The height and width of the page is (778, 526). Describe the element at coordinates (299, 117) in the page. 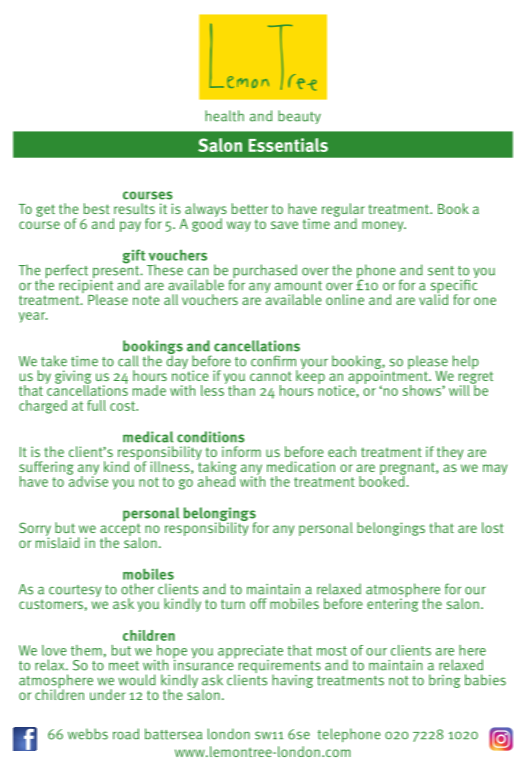

I see `beauty` at that location.
